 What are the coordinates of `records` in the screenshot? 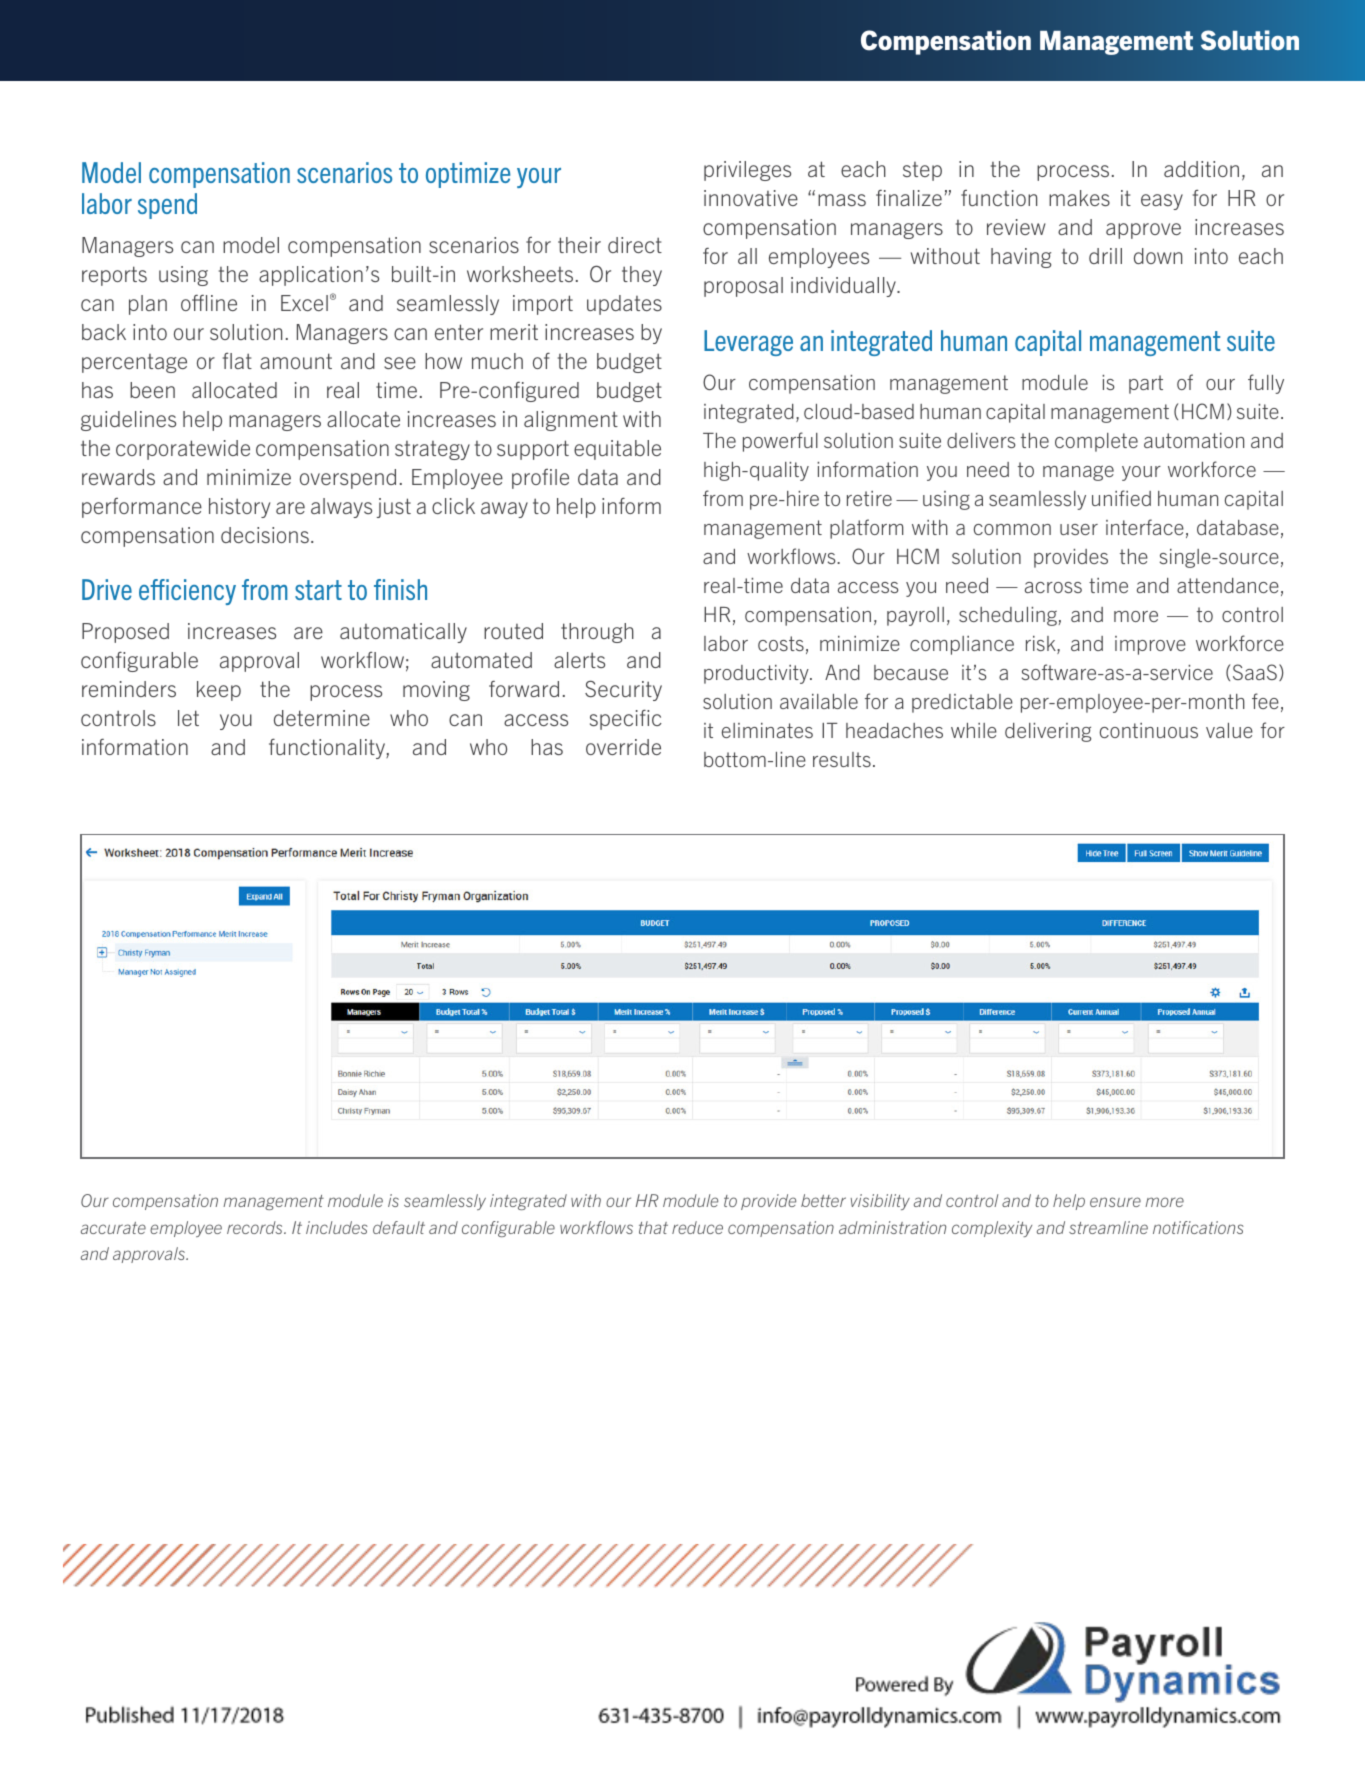 It's located at (256, 1227).
